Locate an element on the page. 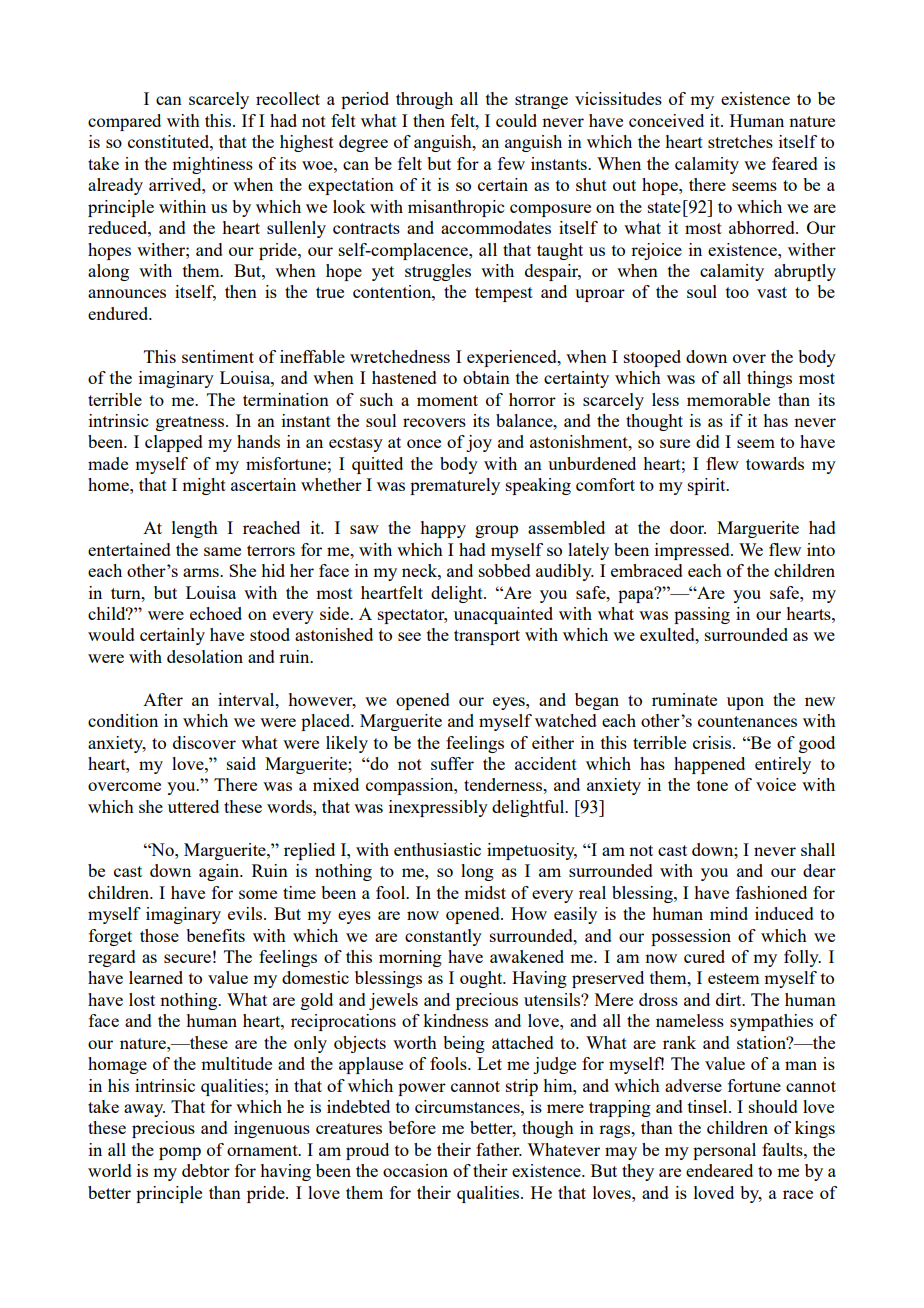 The image size is (924, 1308). suffer is located at coordinates (452, 763).
